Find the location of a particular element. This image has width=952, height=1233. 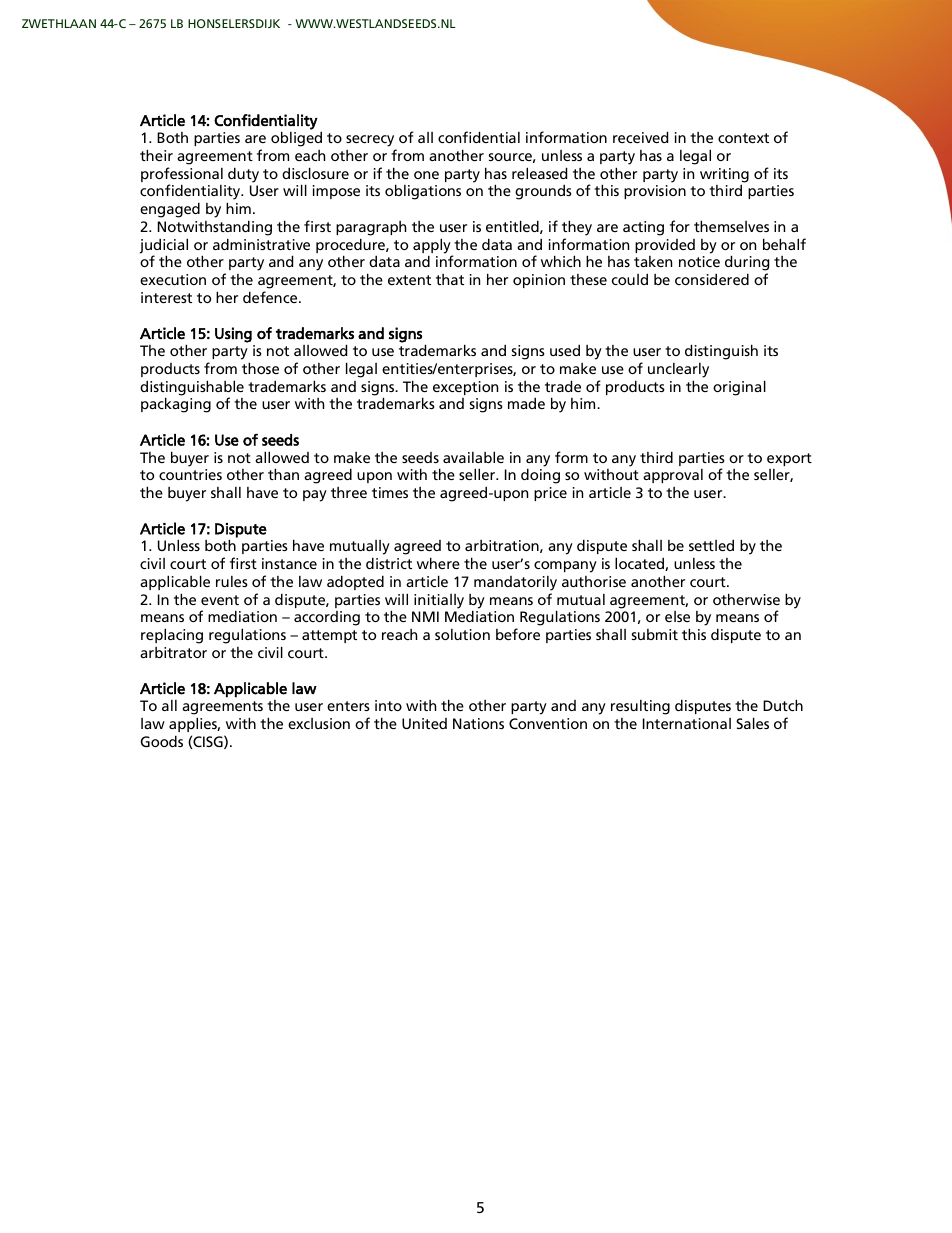

one is located at coordinates (426, 175).
